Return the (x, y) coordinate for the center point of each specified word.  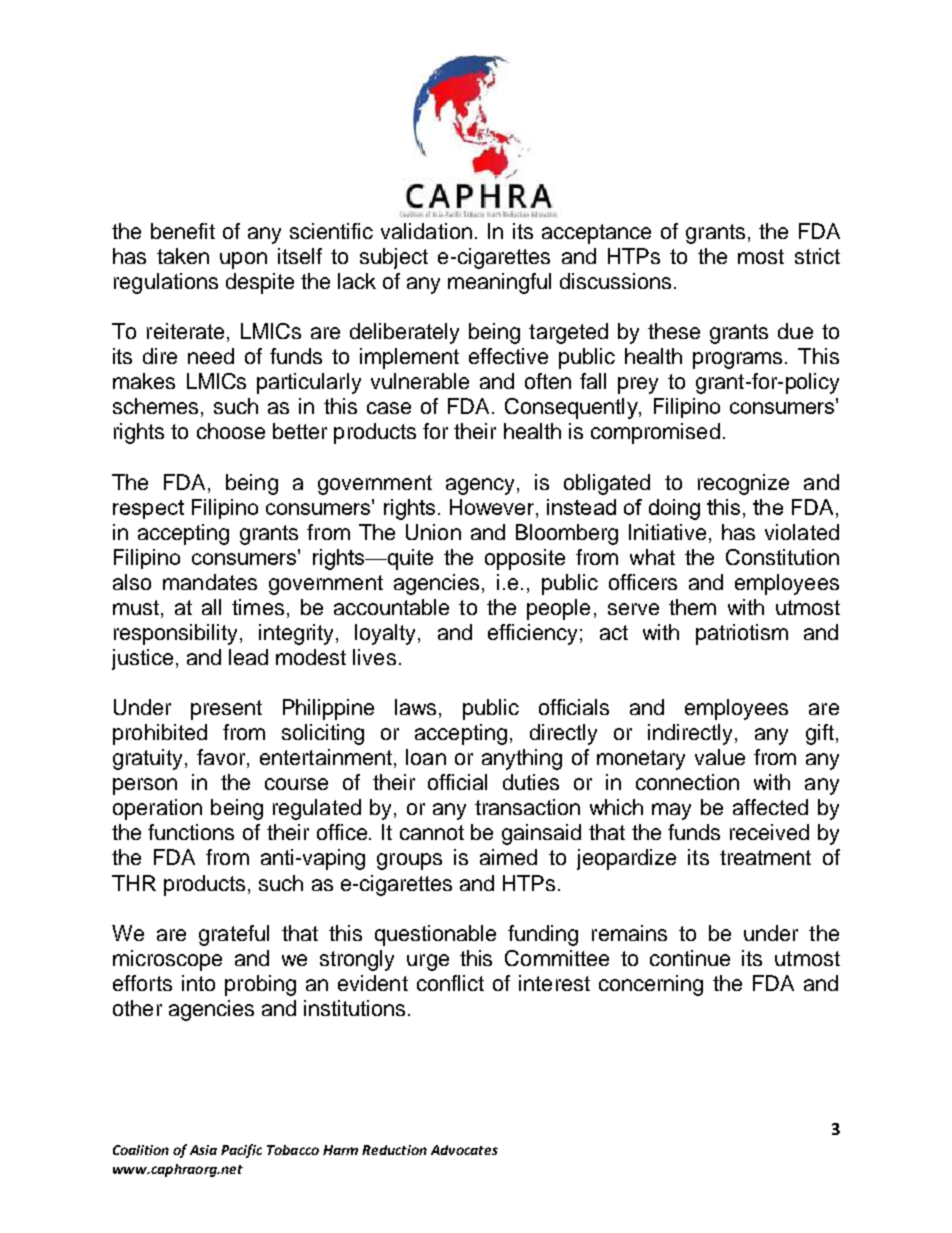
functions (191, 832)
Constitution (782, 557)
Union (433, 532)
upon (243, 260)
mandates (210, 582)
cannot (432, 832)
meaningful (499, 283)
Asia (203, 1150)
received (769, 832)
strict (817, 256)
